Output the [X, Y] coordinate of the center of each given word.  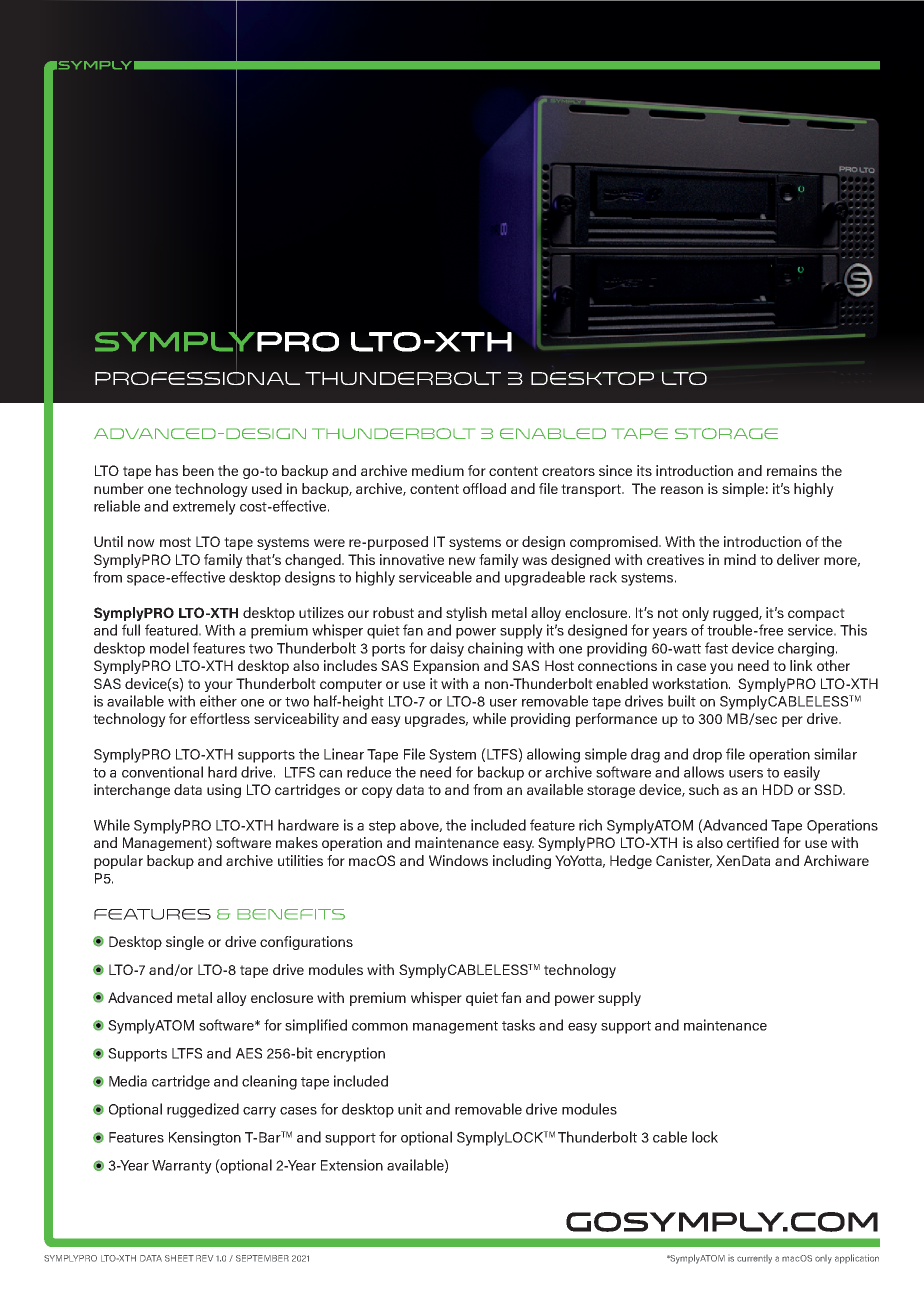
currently [754, 1259]
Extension [352, 1165]
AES [249, 1053]
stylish [466, 614]
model [169, 648]
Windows [458, 860]
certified [753, 842]
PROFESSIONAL [197, 378]
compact [816, 614]
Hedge [631, 862]
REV [204, 1258]
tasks [518, 1025]
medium [438, 470]
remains [792, 470]
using [224, 791]
